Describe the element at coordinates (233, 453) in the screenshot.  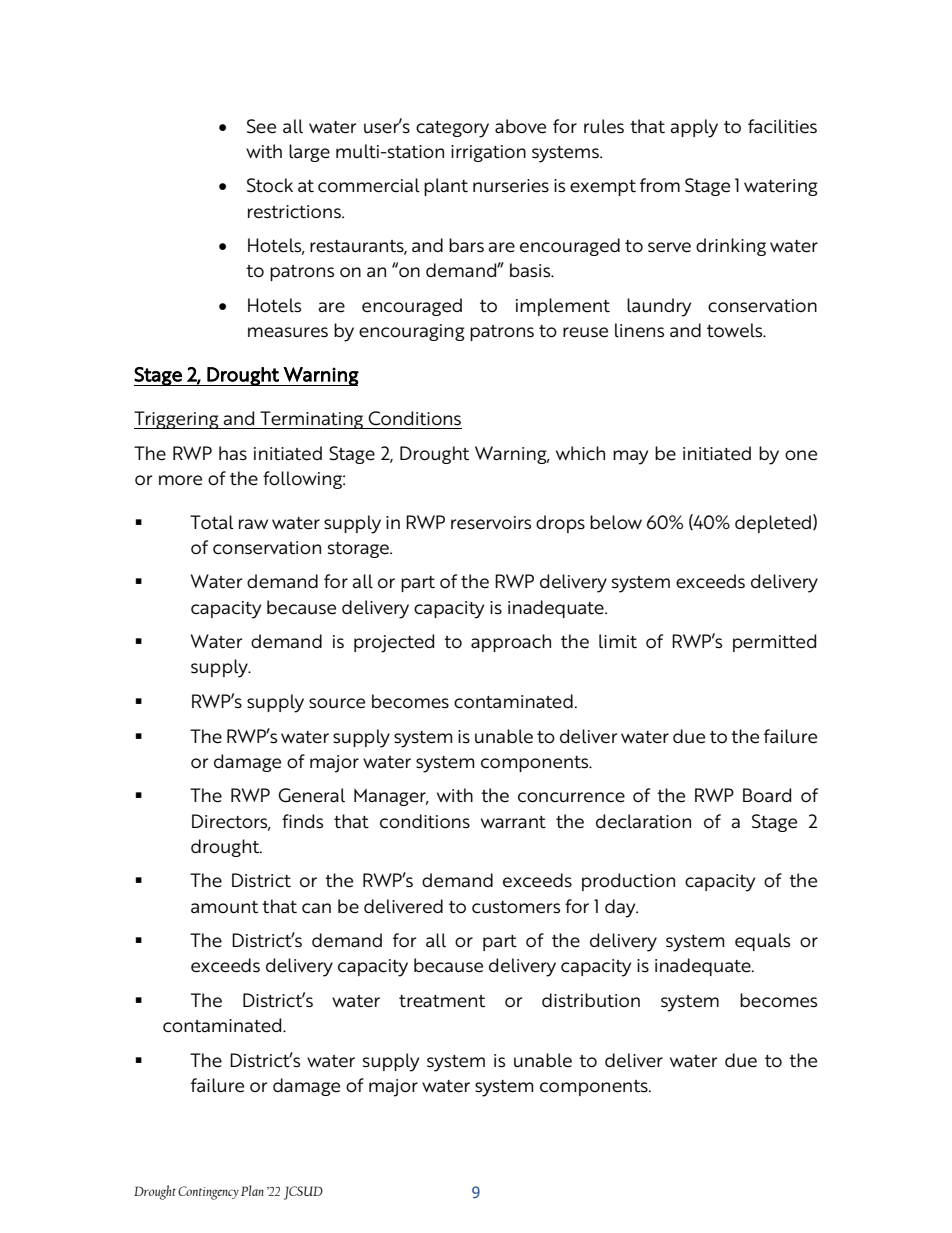
I see `has` at that location.
